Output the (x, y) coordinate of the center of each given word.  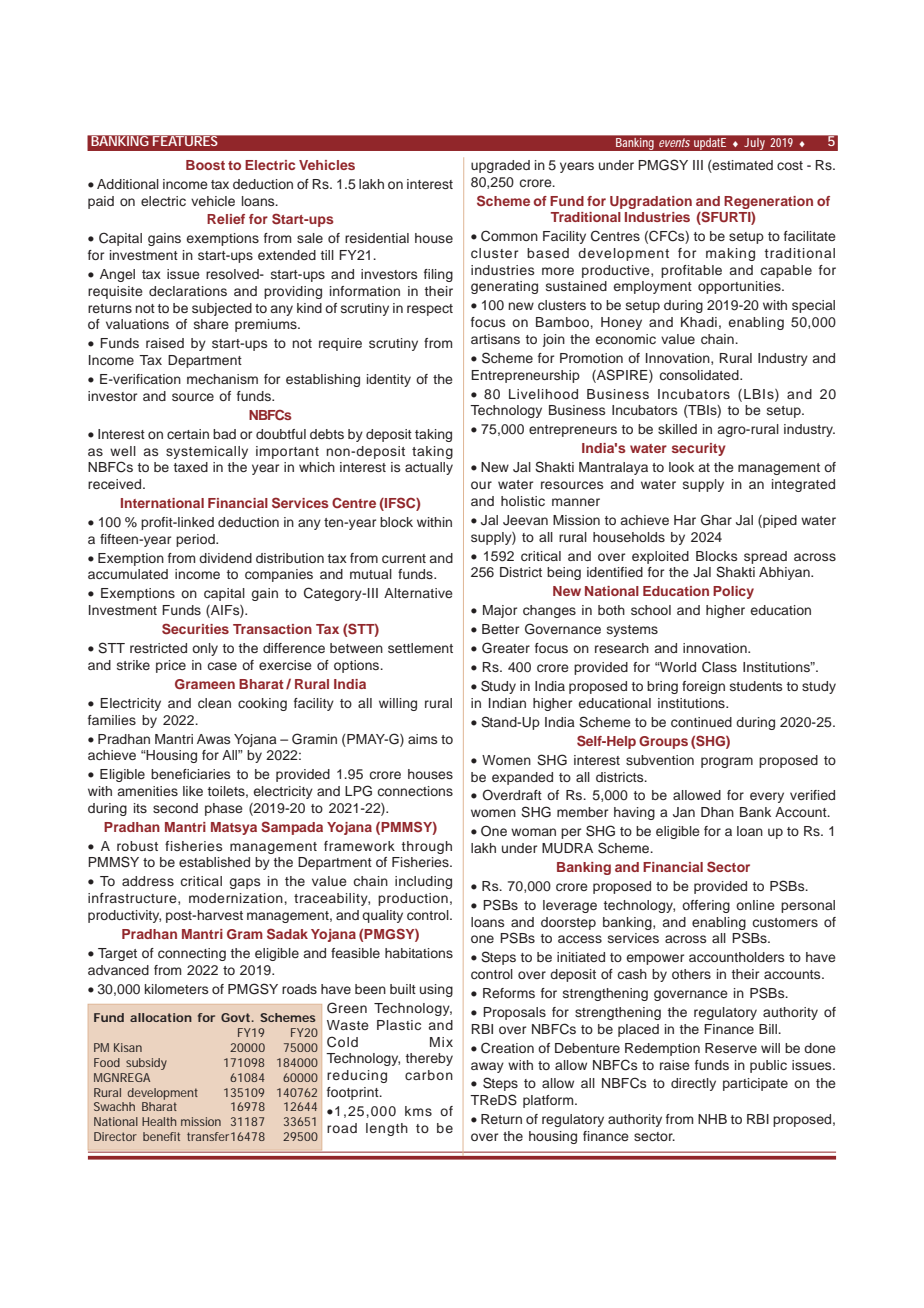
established (214, 862)
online (755, 905)
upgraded (500, 166)
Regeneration (768, 202)
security (699, 449)
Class (719, 667)
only (205, 649)
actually (429, 468)
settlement (420, 648)
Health (159, 1121)
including (423, 882)
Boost (205, 165)
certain (188, 434)
